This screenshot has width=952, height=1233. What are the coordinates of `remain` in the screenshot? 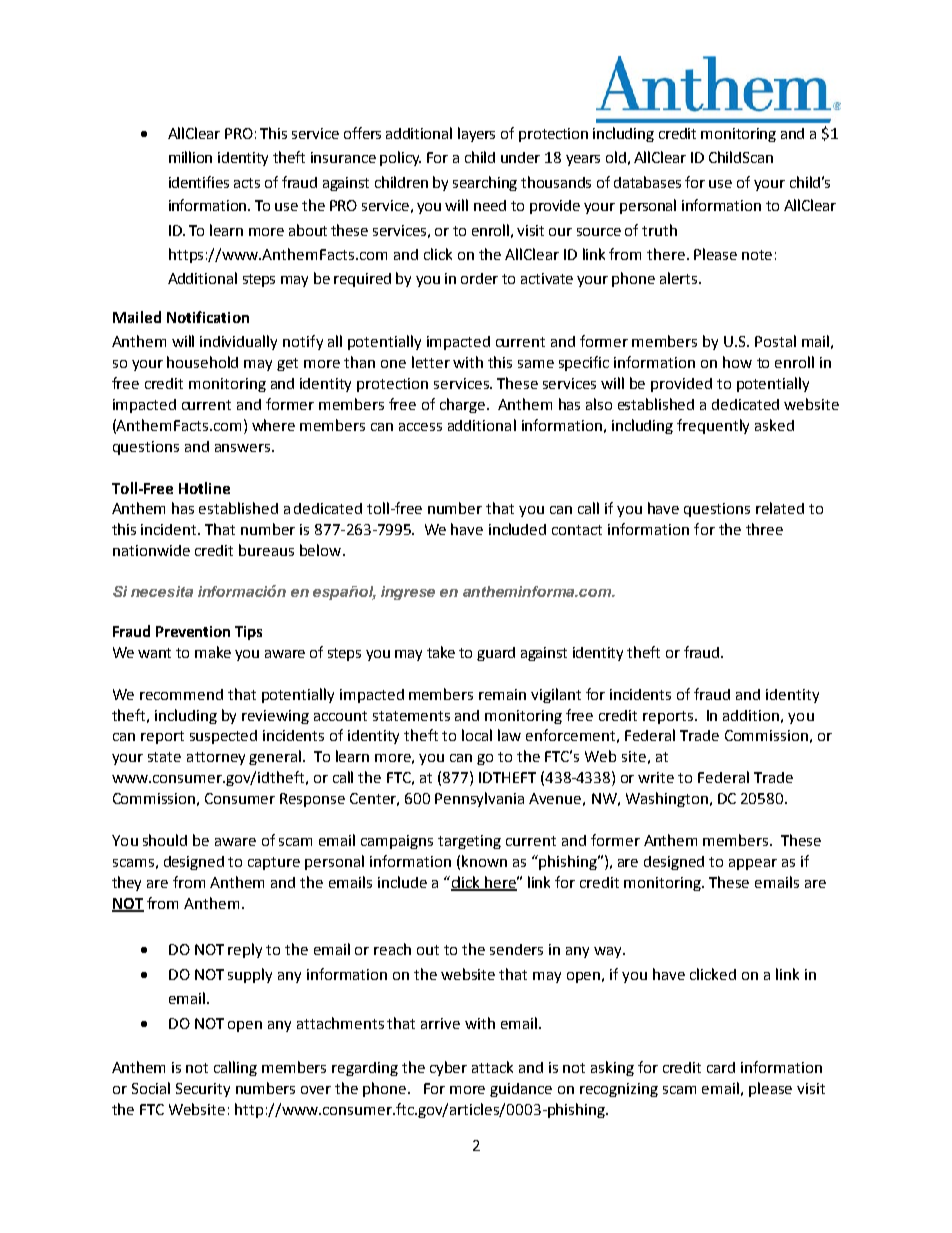 It's located at (502, 694).
